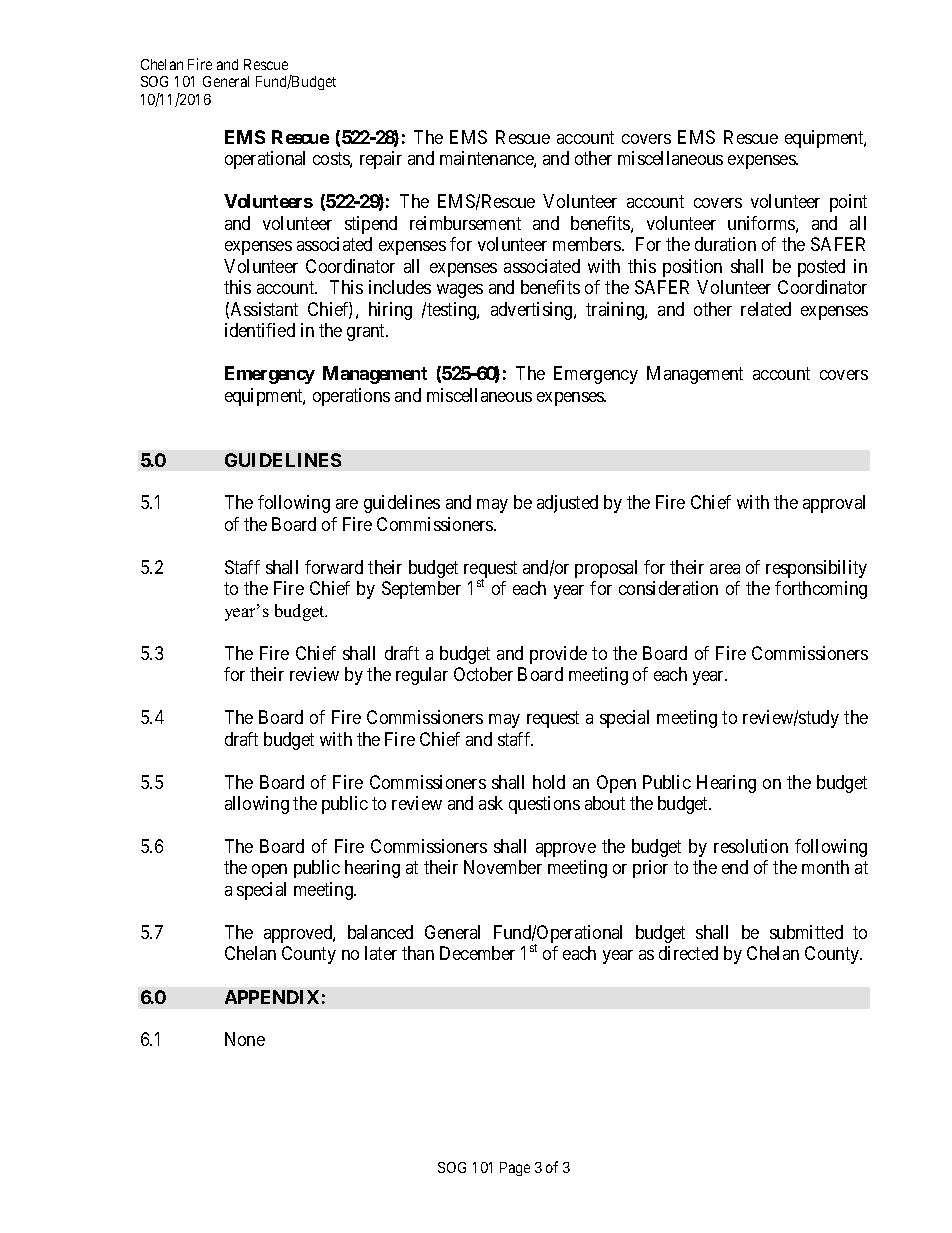  I want to click on members, so click(588, 244).
